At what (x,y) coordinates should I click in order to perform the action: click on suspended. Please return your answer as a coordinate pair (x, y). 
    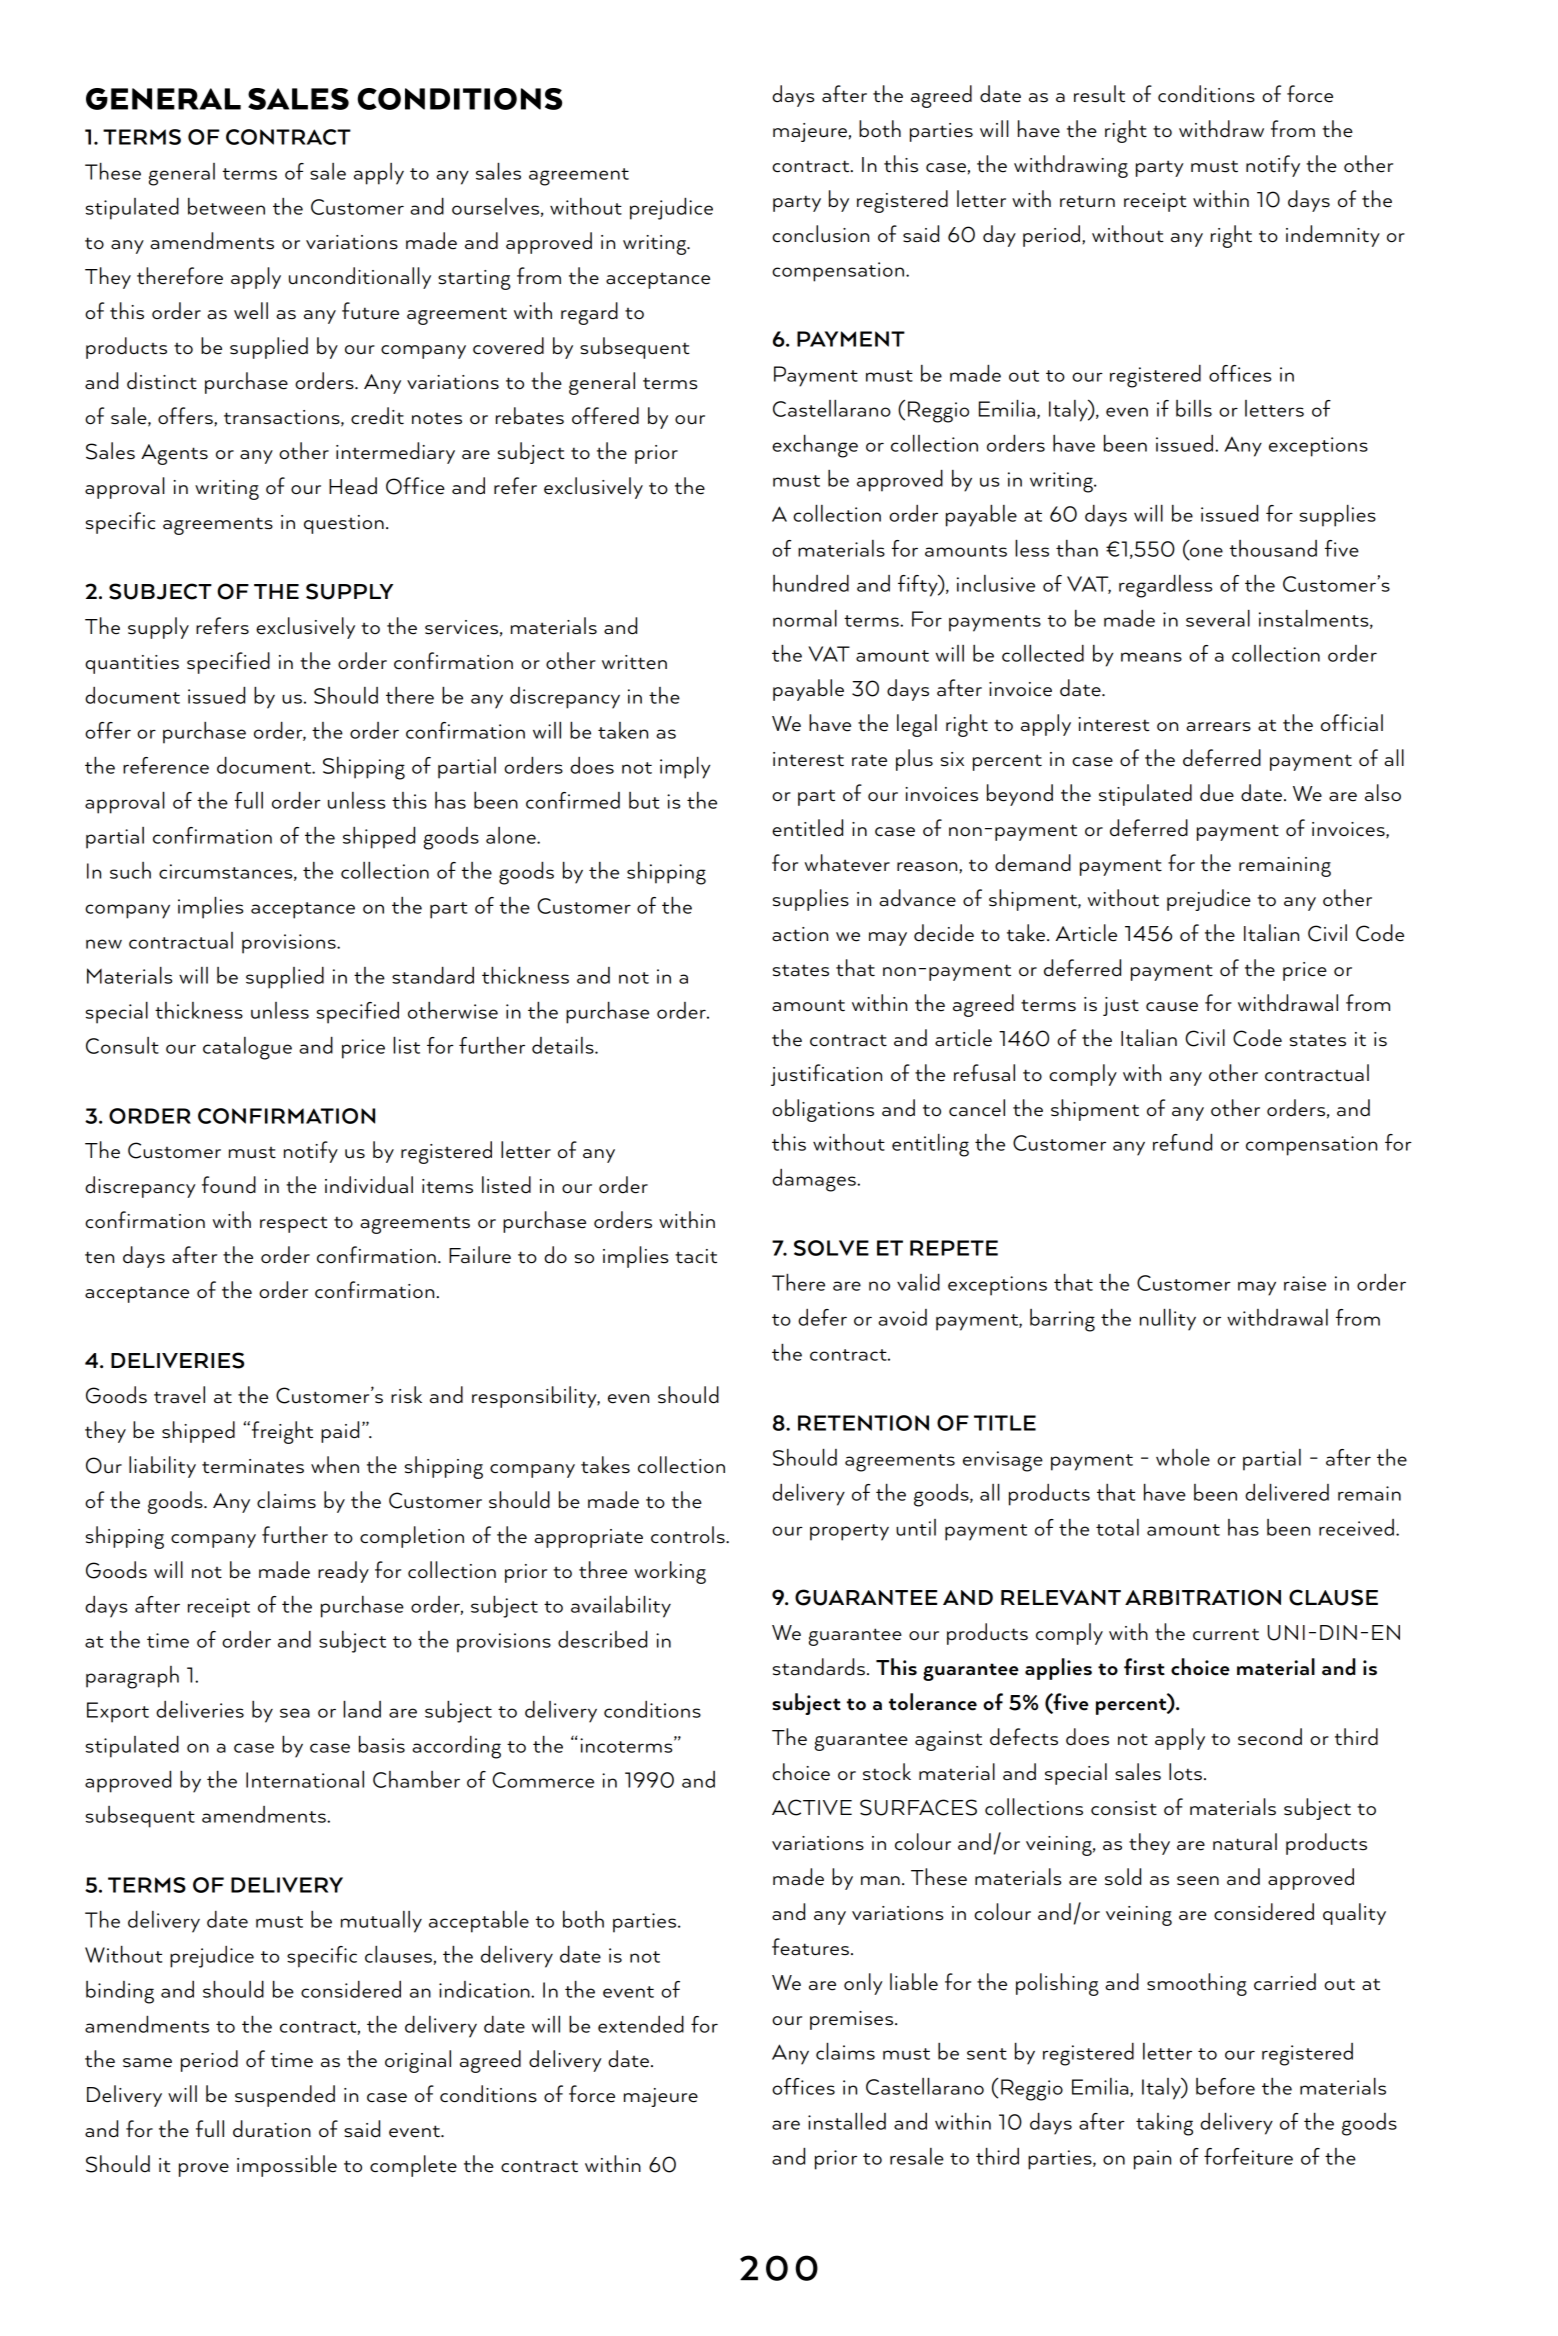
    Looking at the image, I should click on (285, 2096).
